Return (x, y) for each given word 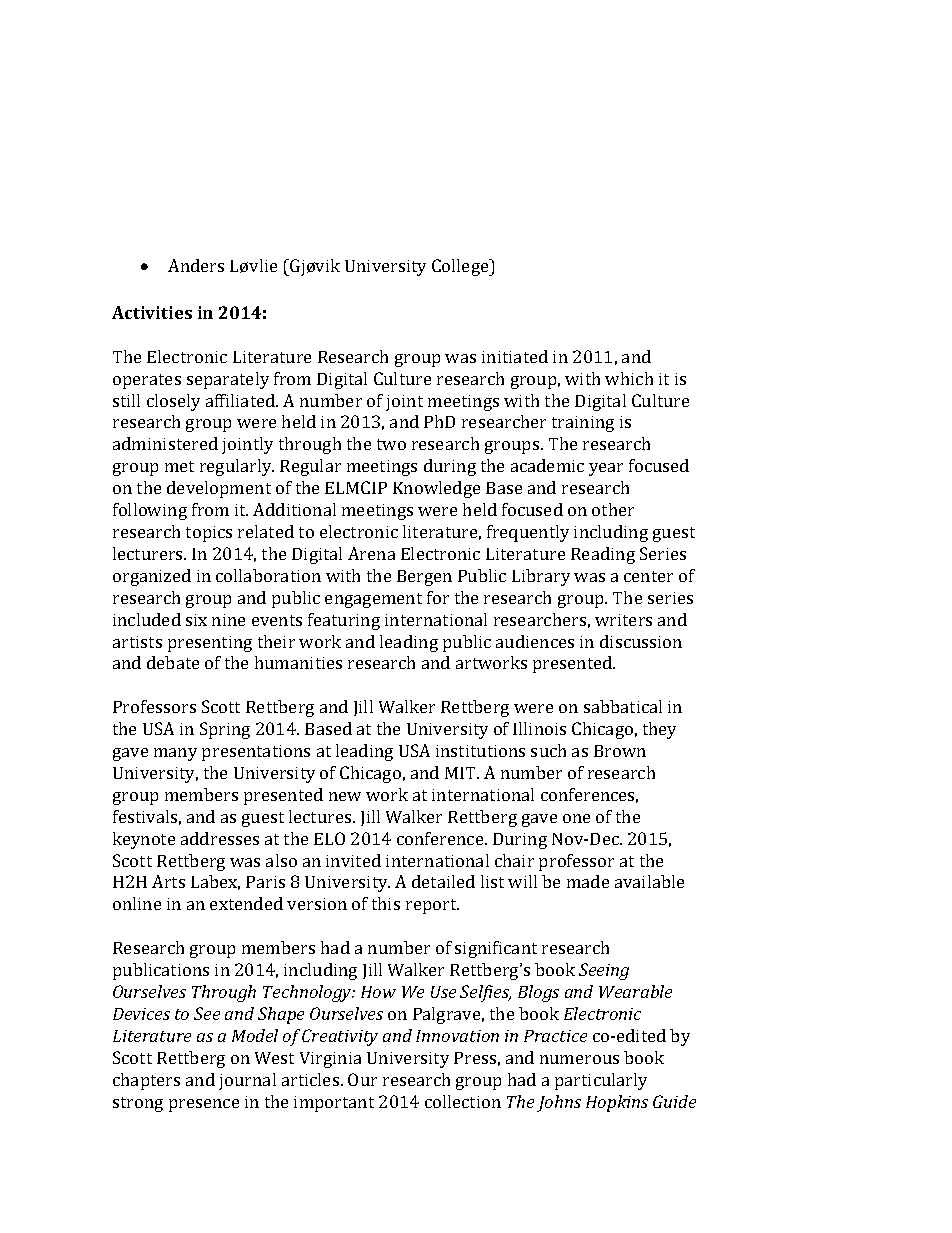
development (219, 489)
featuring (344, 621)
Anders (196, 265)
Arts (168, 881)
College (461, 267)
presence (204, 1105)
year (606, 469)
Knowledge (436, 489)
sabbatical (623, 706)
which (629, 378)
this (386, 903)
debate (173, 662)
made (588, 881)
